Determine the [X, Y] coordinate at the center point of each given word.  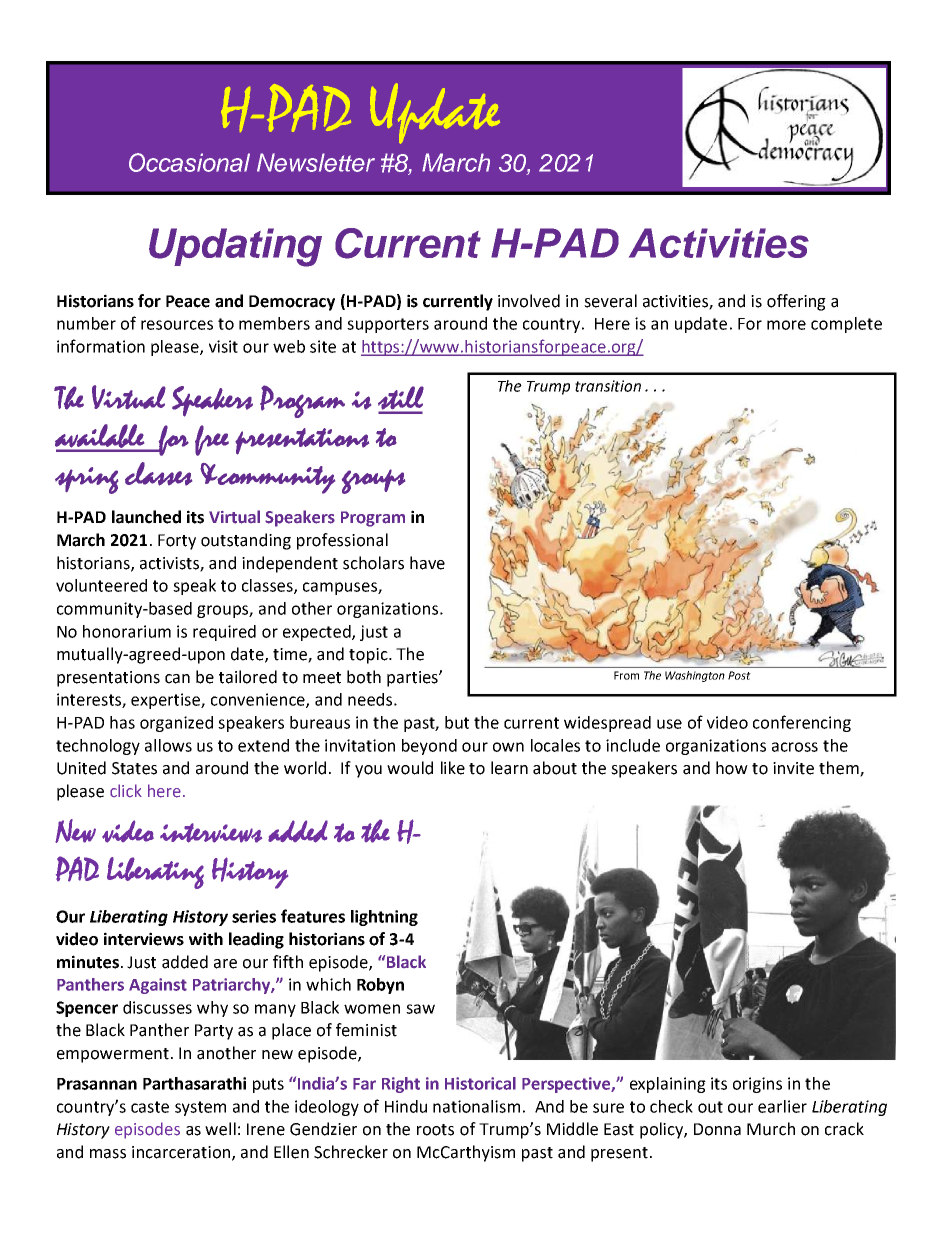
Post [739, 675]
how [732, 768]
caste [150, 1107]
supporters [388, 325]
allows [168, 745]
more [786, 325]
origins [757, 1085]
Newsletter [316, 162]
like [453, 768]
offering [796, 302]
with [206, 939]
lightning [384, 918]
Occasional [189, 162]
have [427, 563]
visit [223, 346]
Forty [177, 542]
